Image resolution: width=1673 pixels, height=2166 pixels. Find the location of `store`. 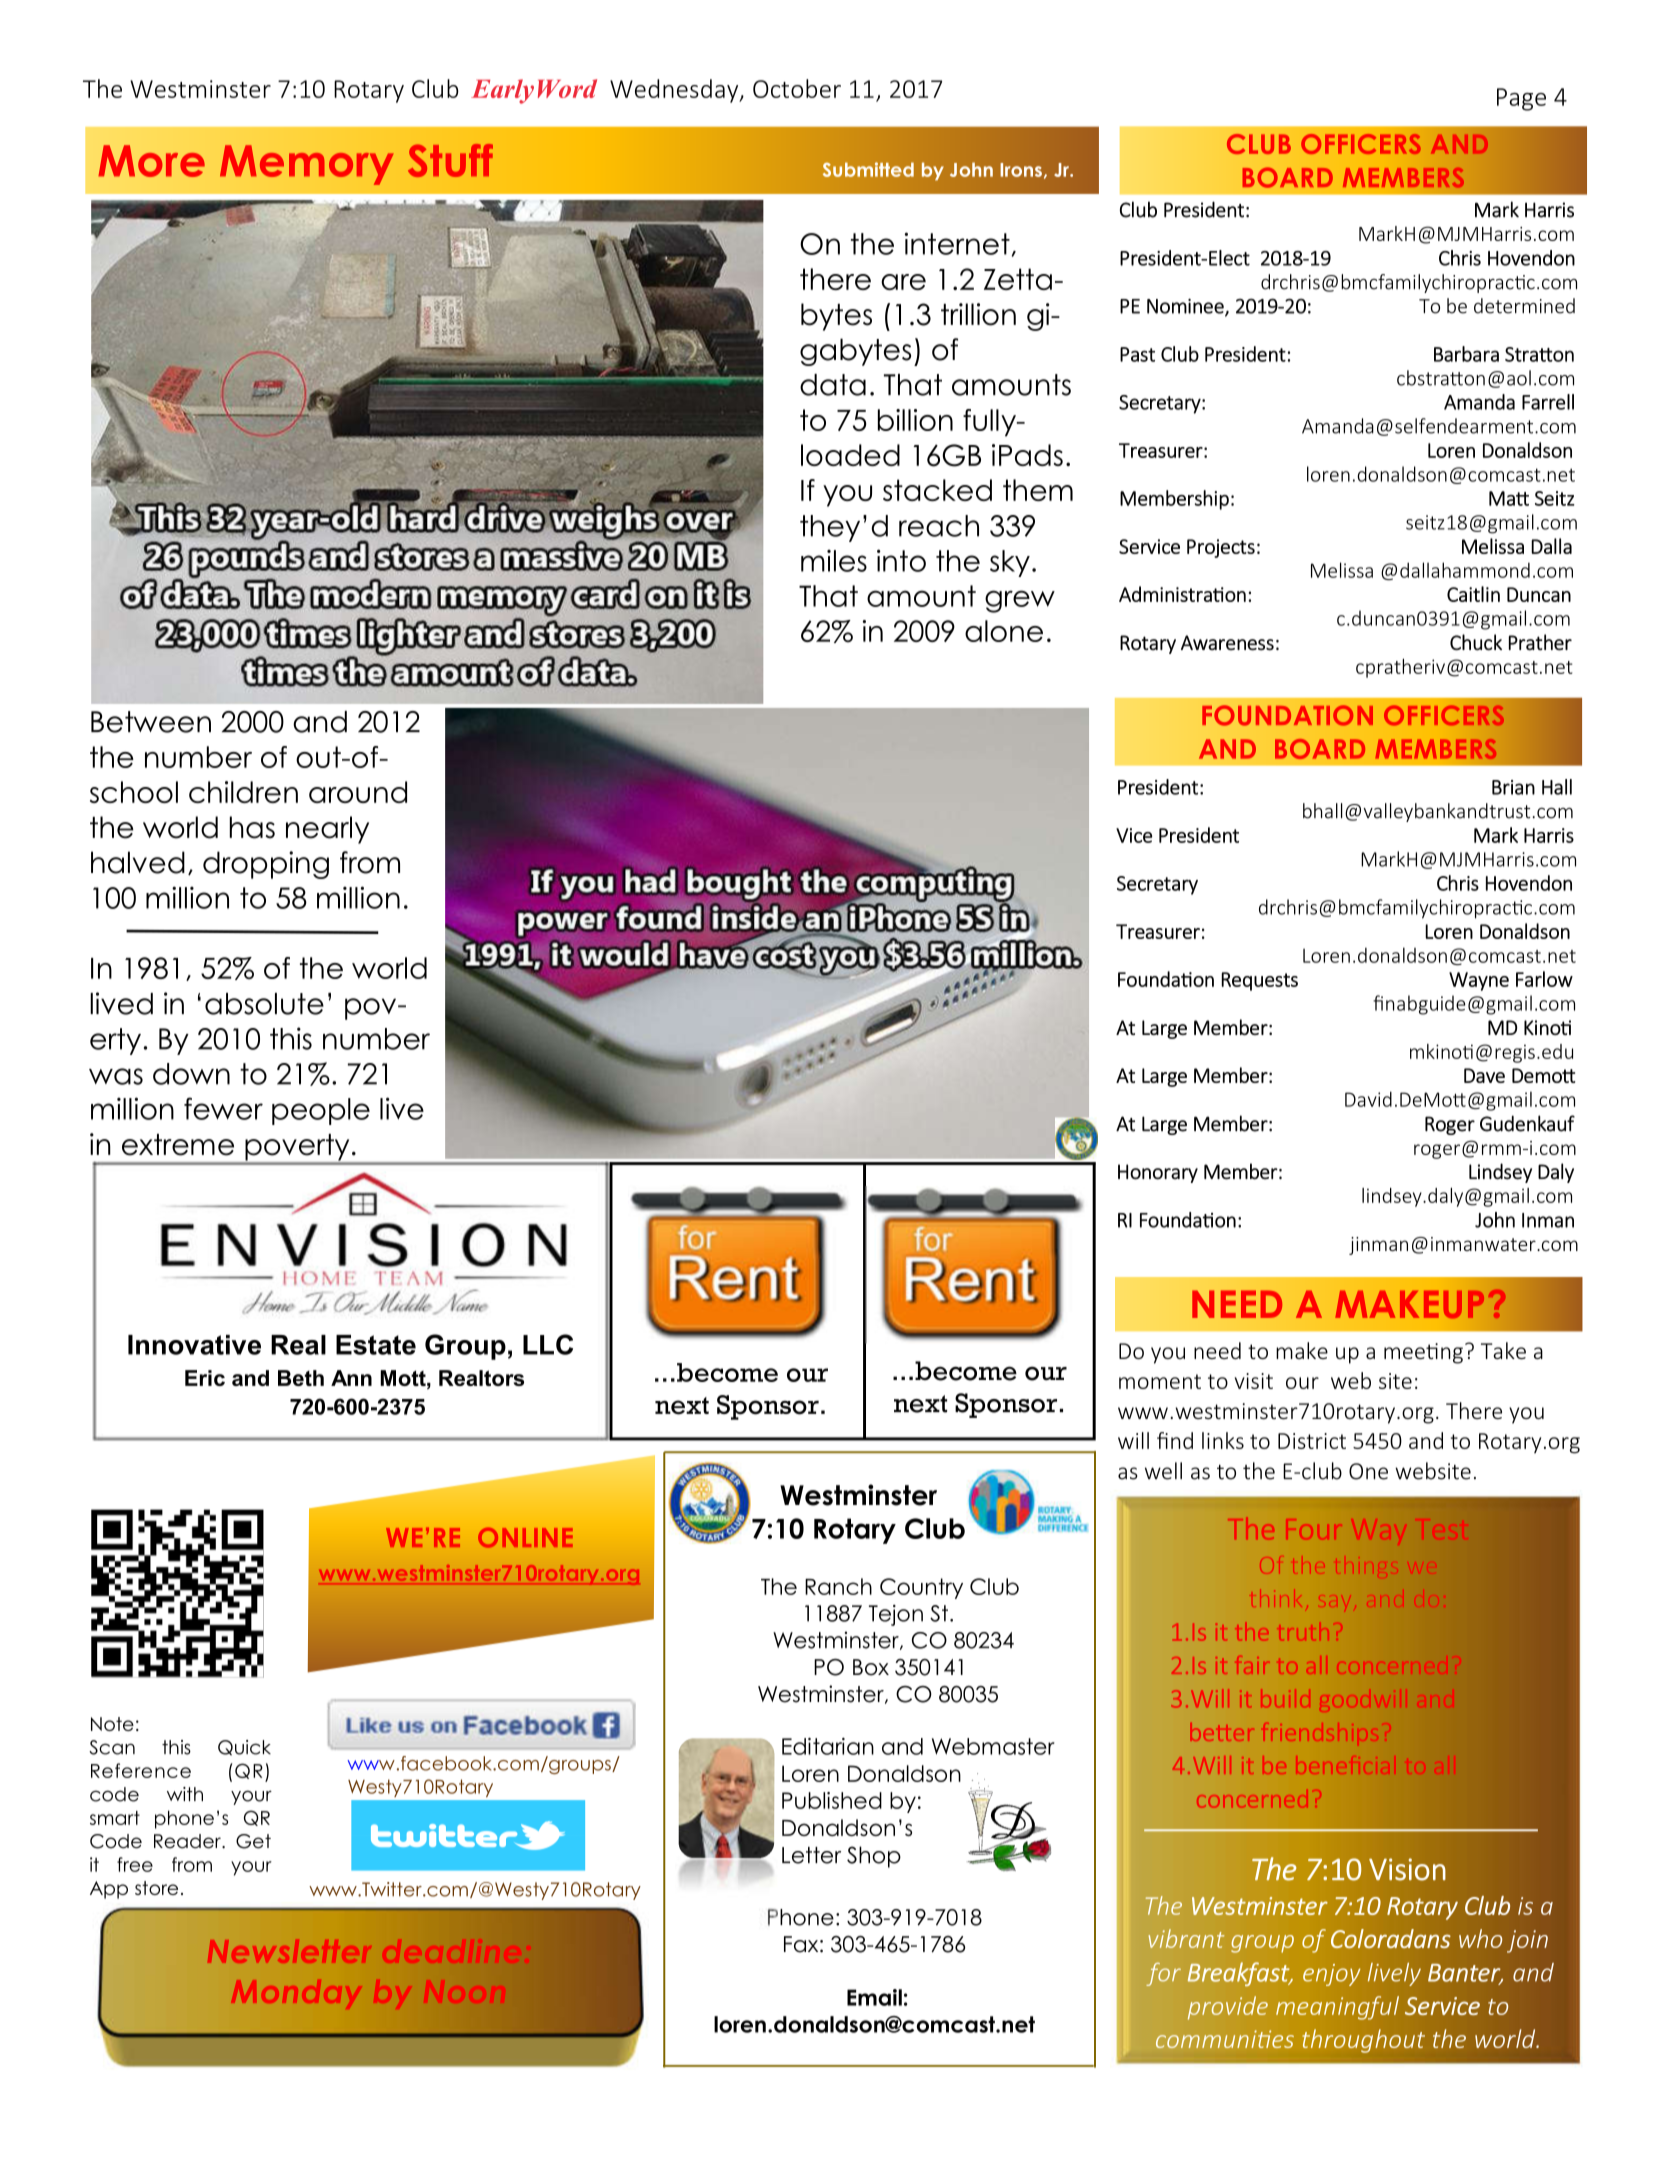

store is located at coordinates (156, 1888).
